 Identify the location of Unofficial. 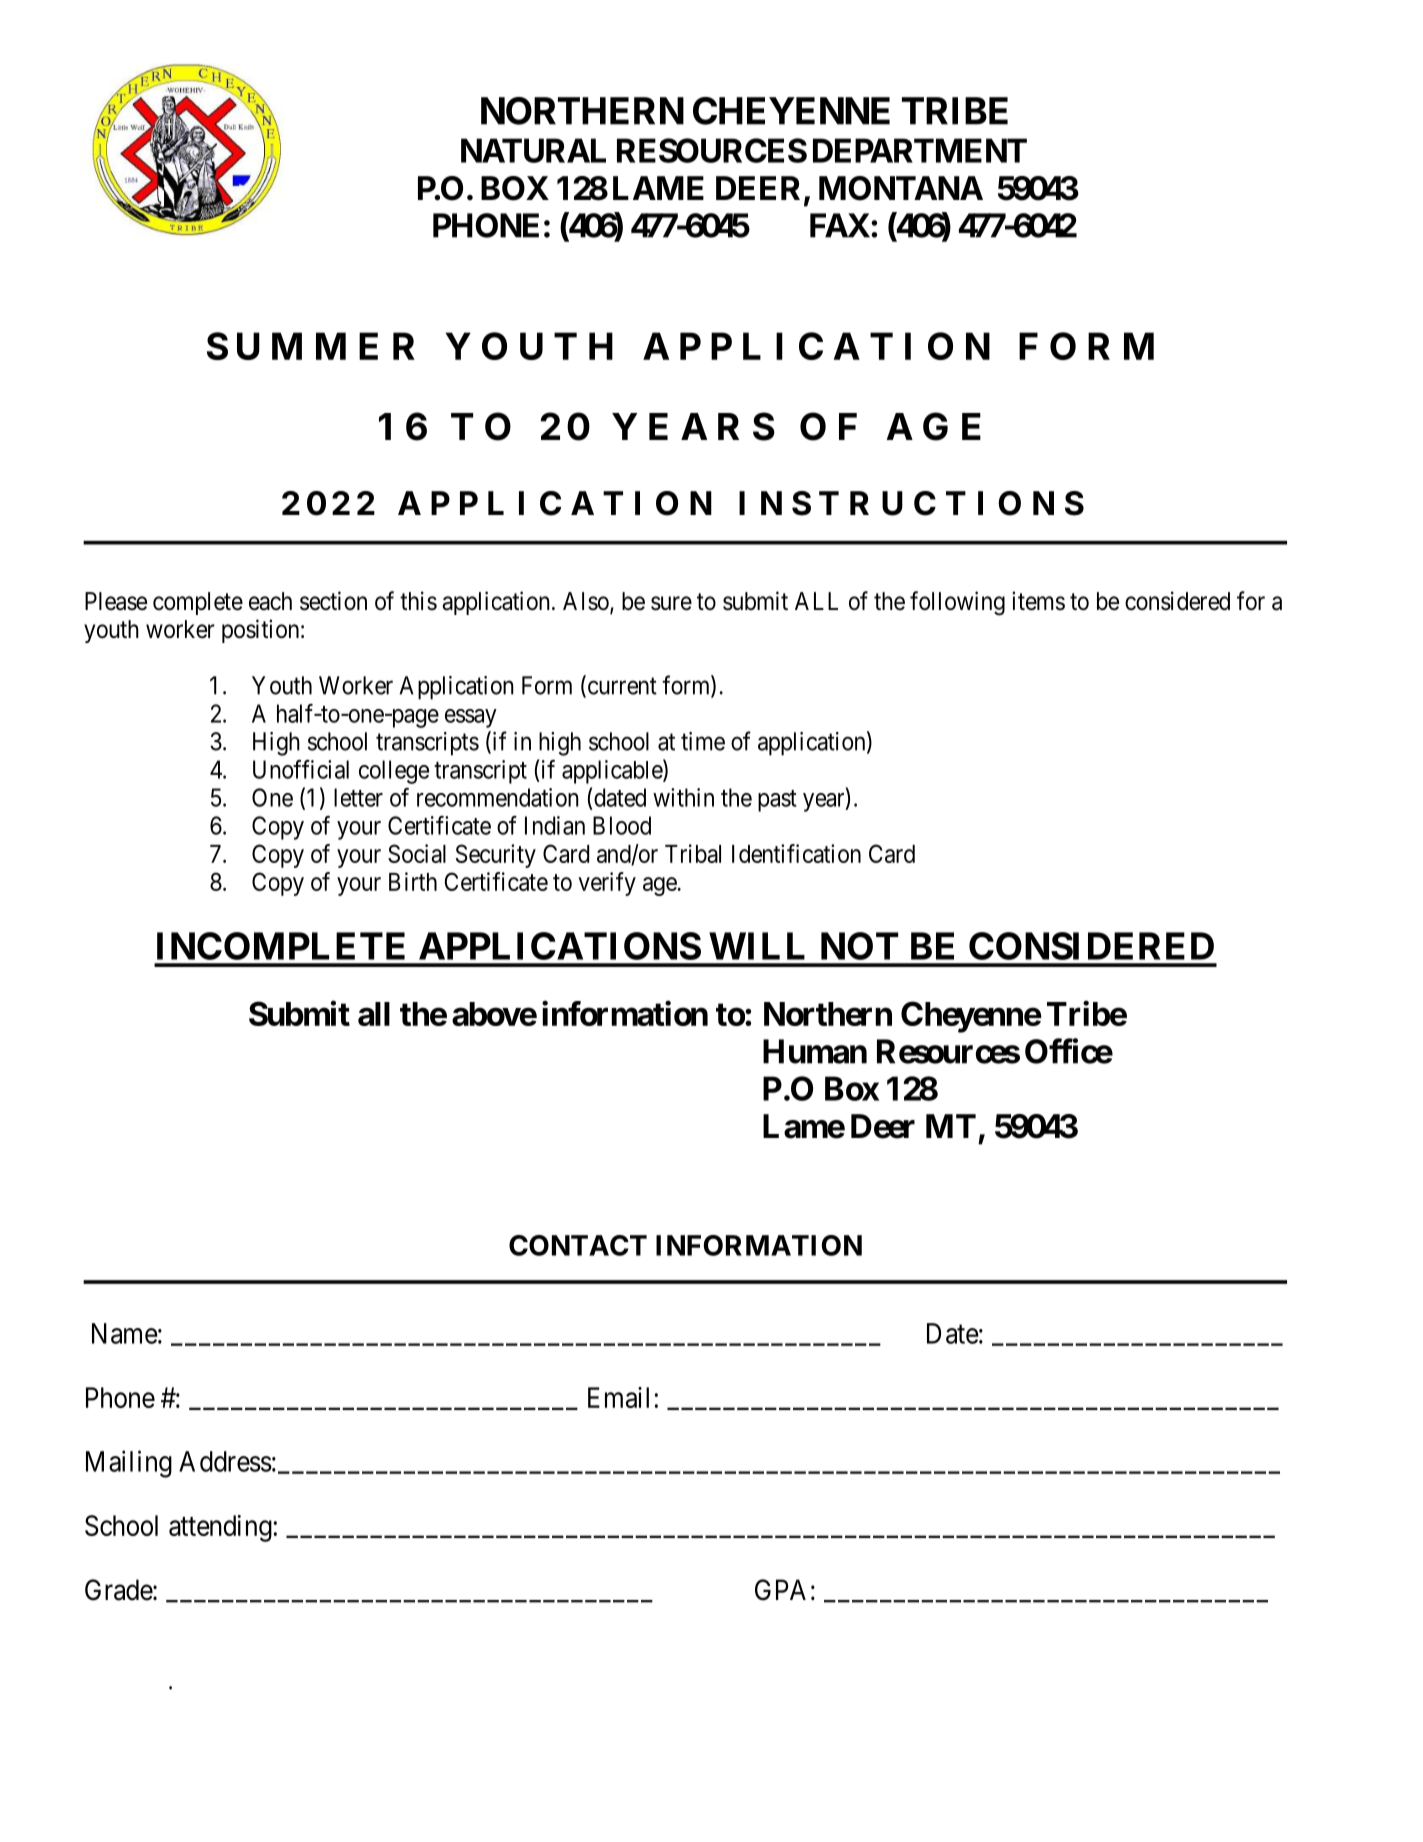
(301, 769).
